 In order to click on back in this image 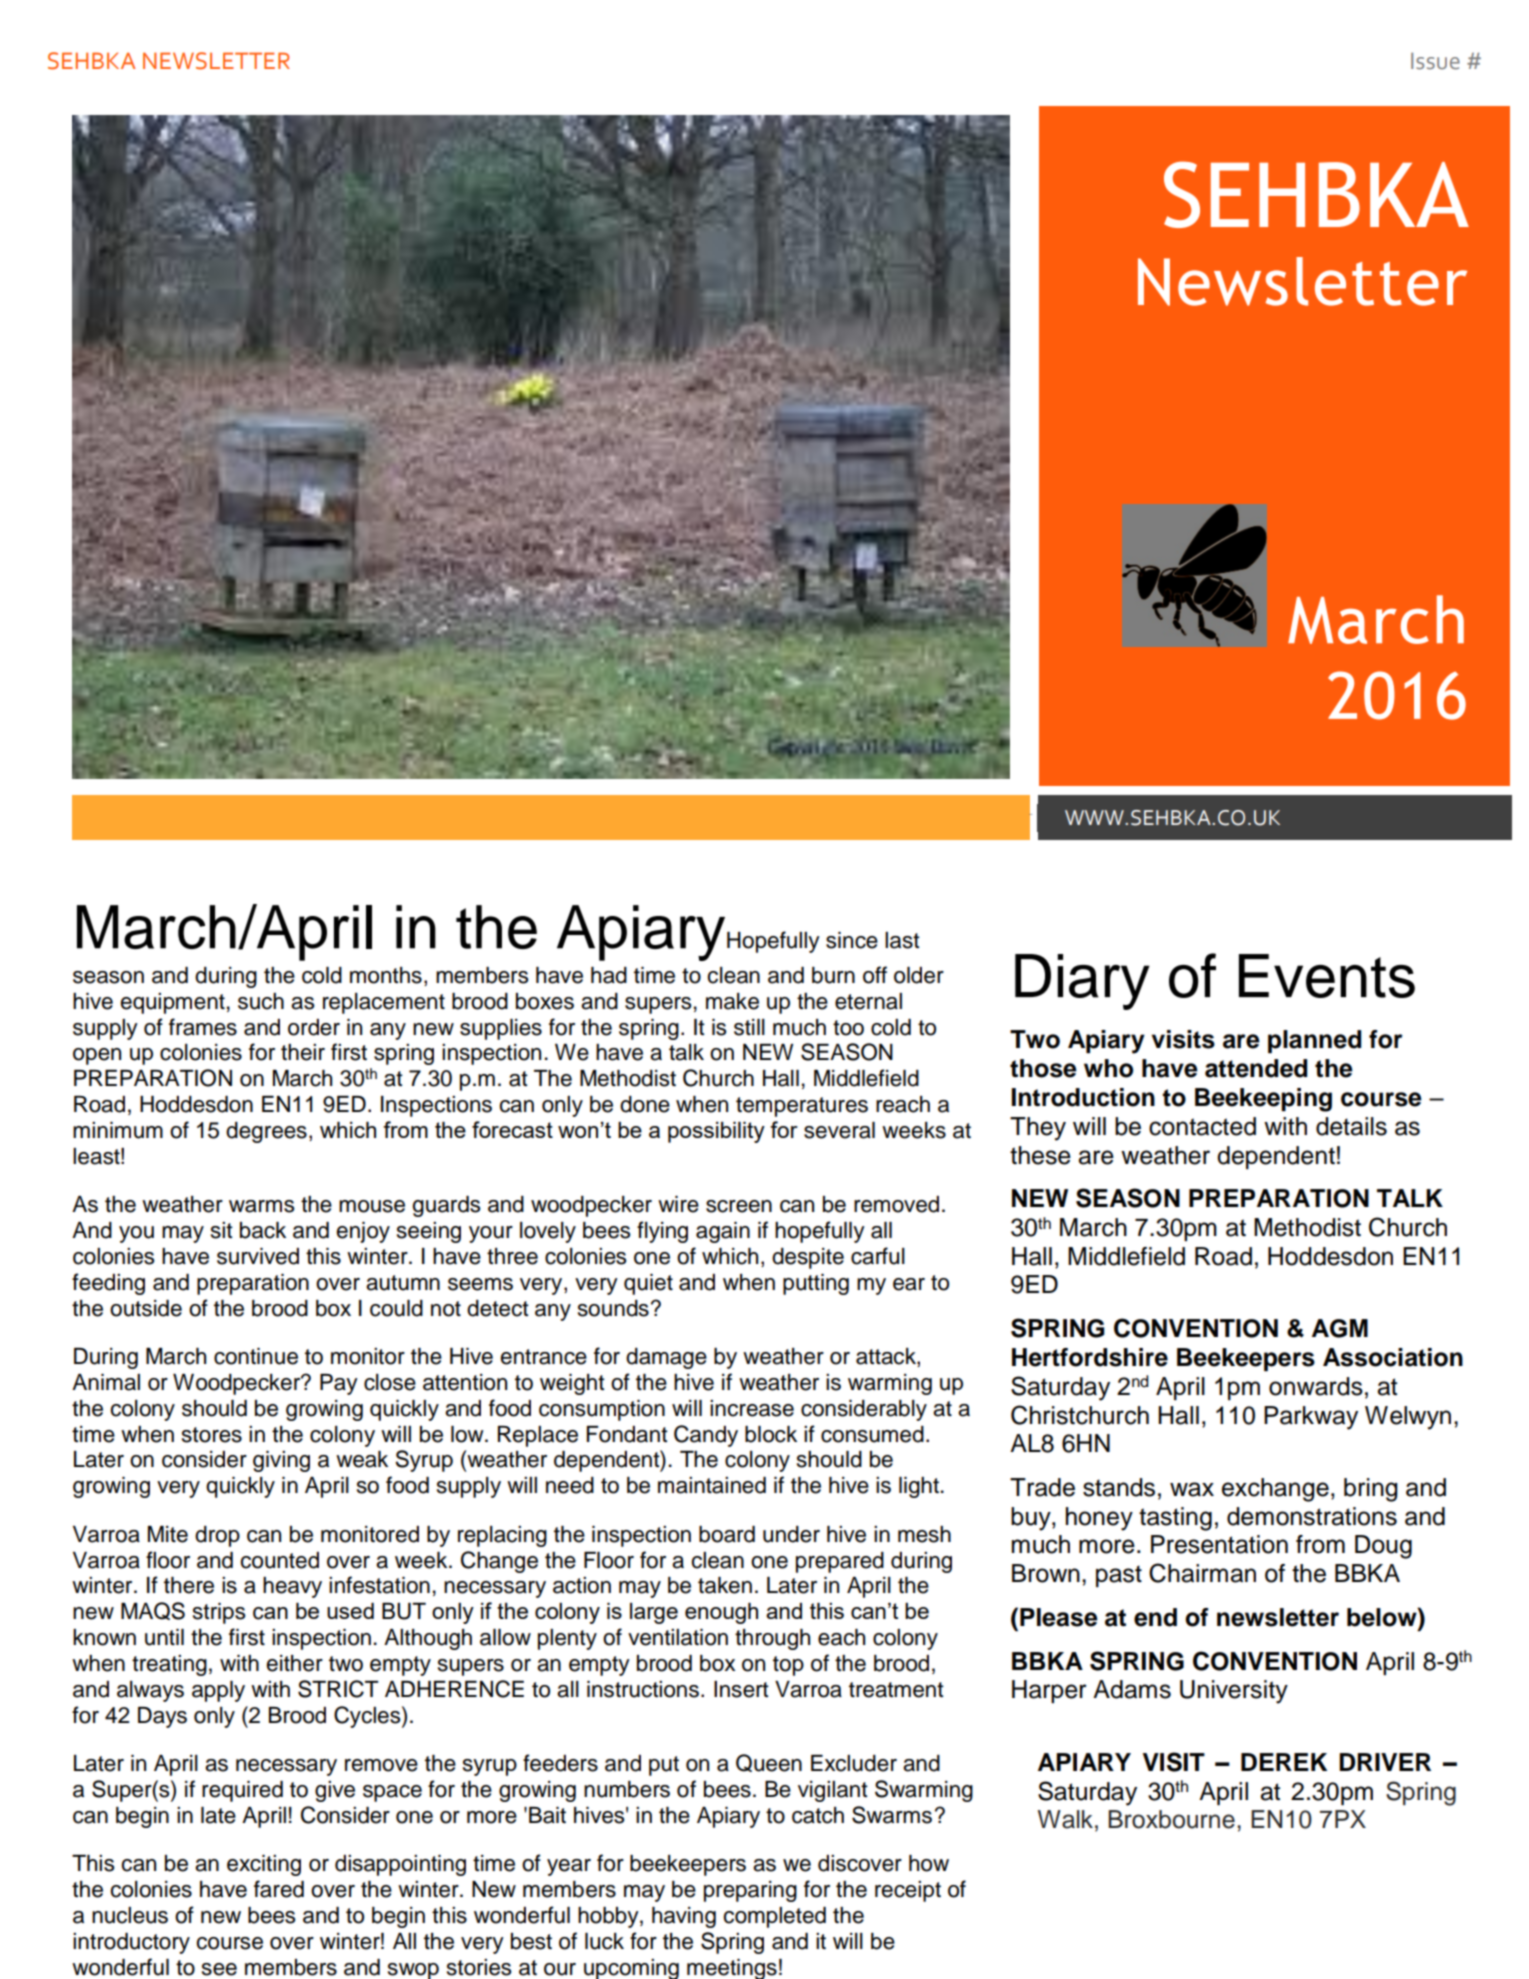, I will do `click(263, 1230)`.
